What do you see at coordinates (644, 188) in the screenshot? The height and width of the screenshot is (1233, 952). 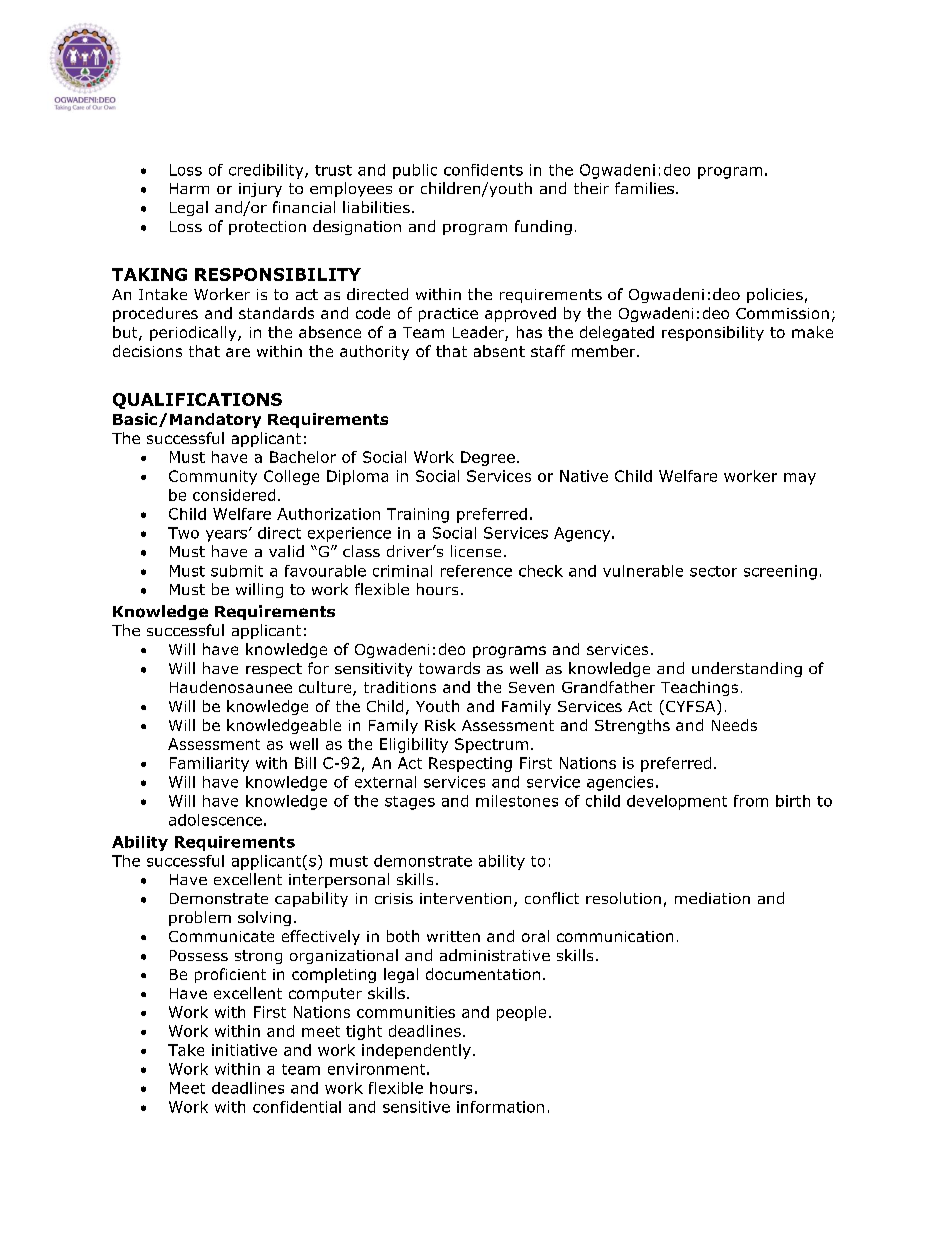 I see `families` at bounding box center [644, 188].
